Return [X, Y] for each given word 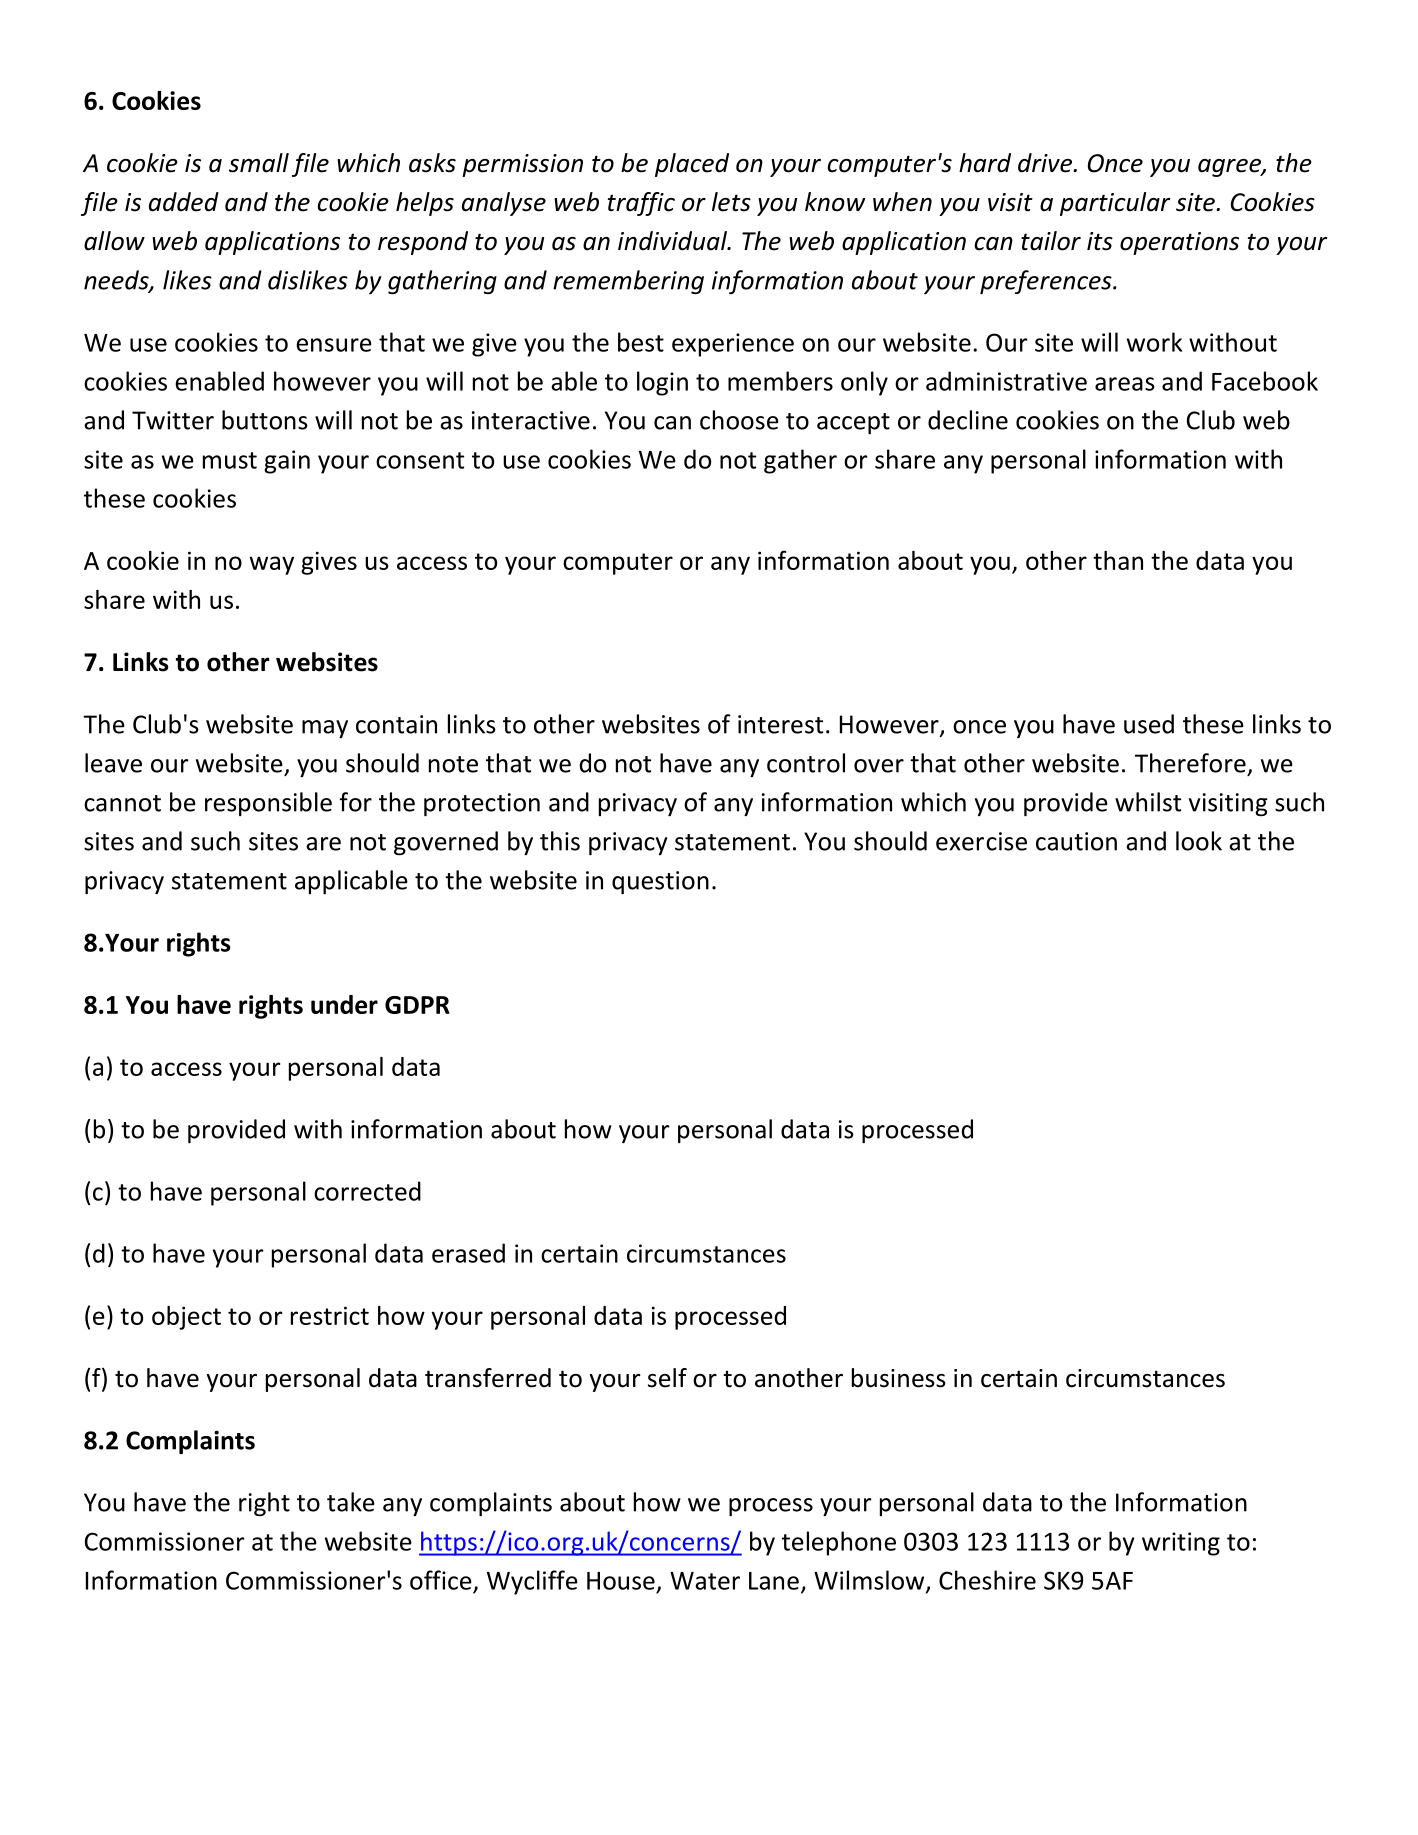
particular [1115, 204]
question [660, 882]
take [351, 1502]
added [184, 202]
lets [731, 202]
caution [1076, 841]
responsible [268, 804]
